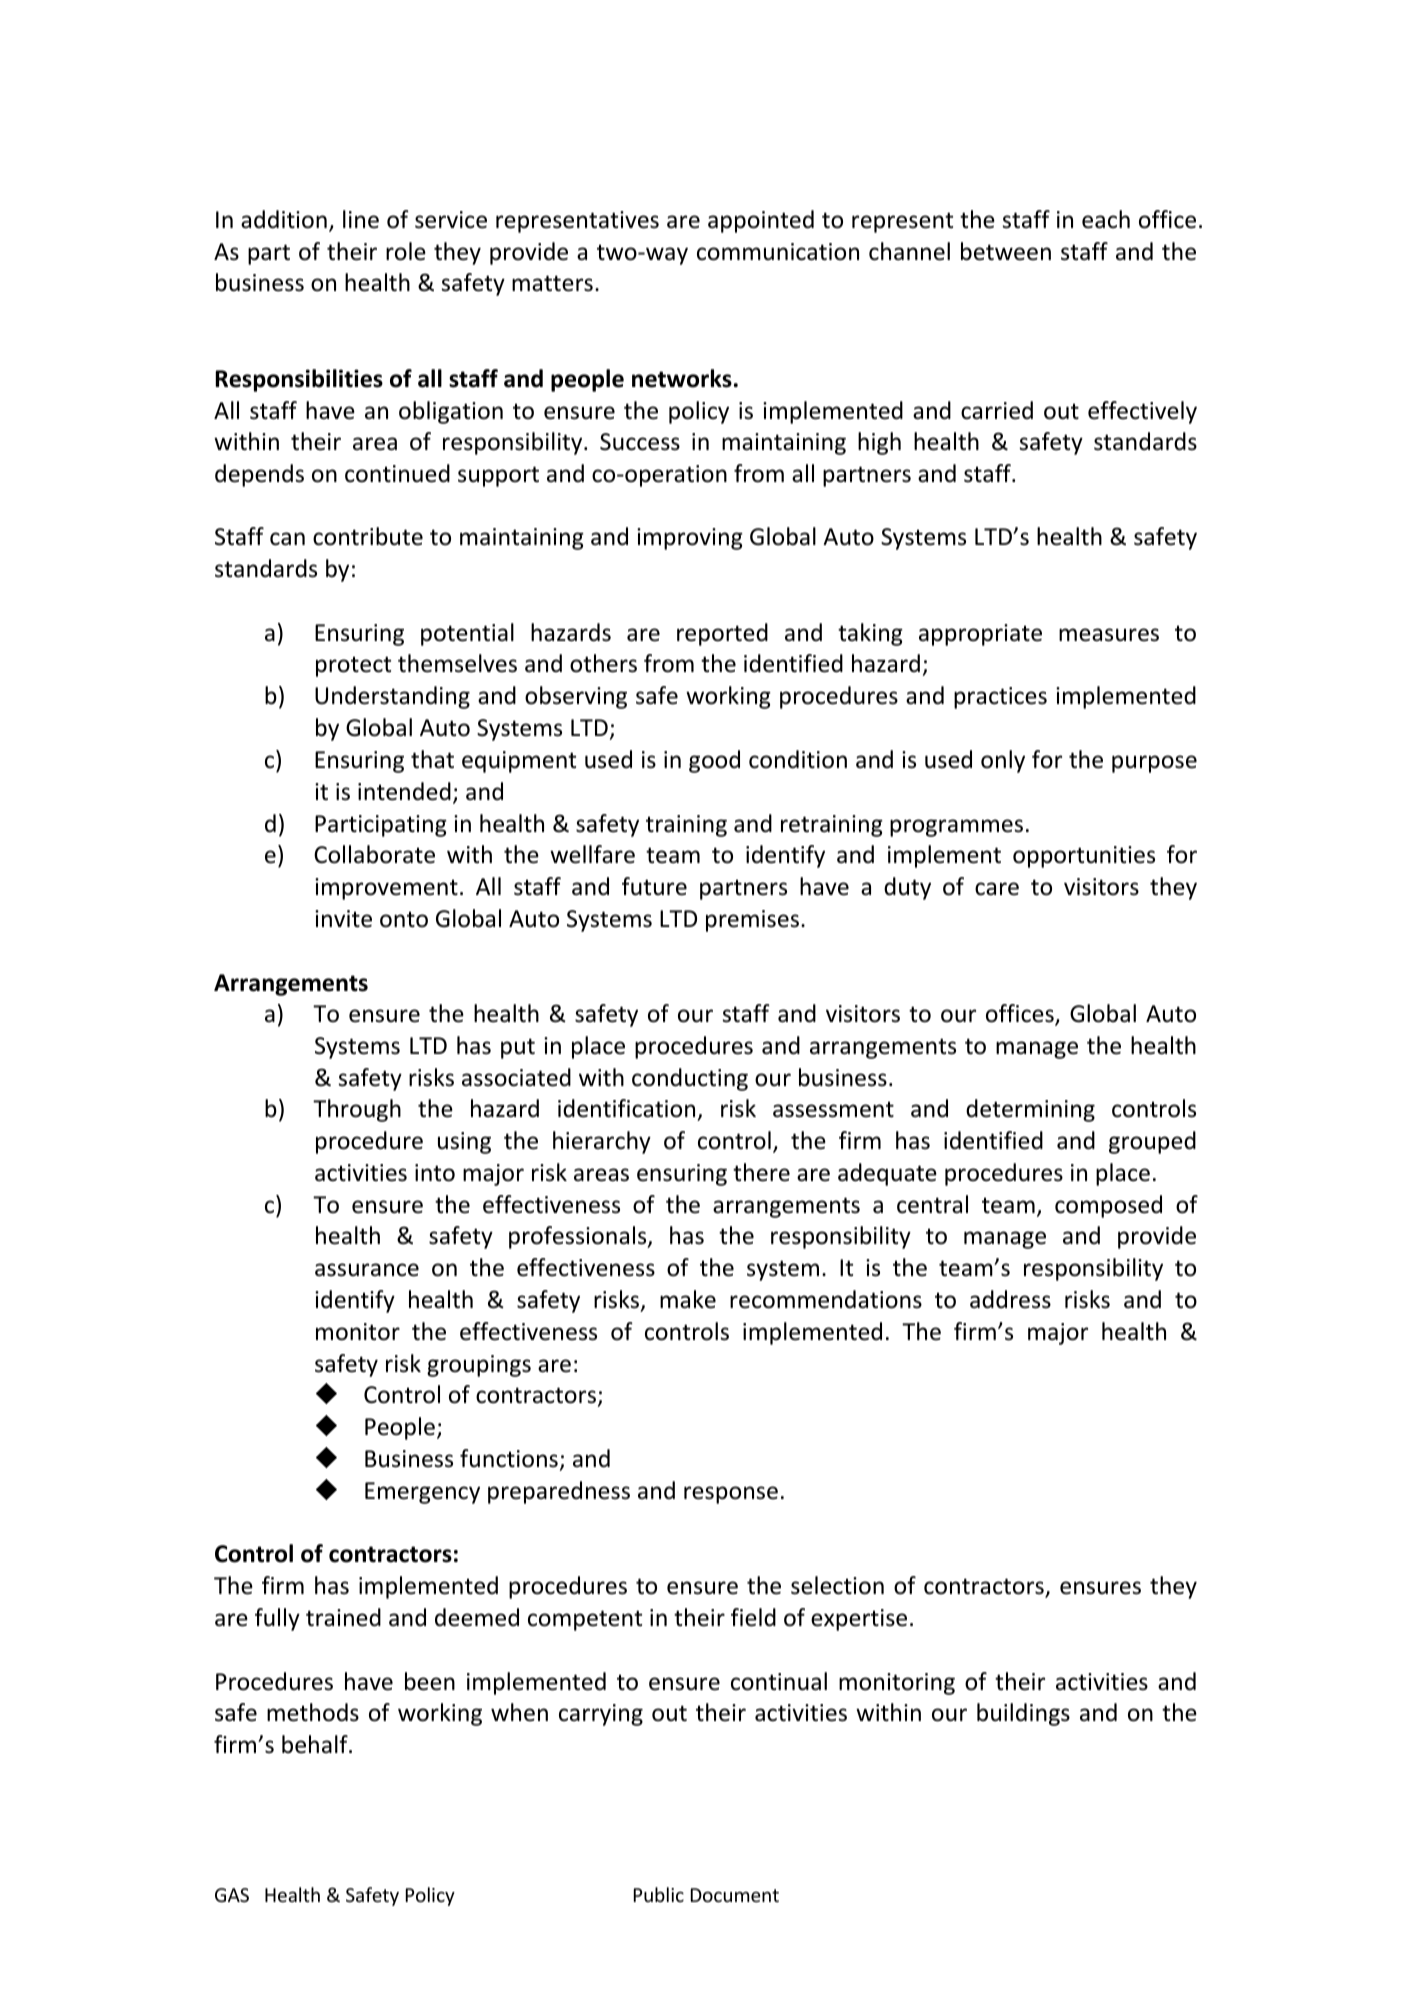  I want to click on buildings, so click(1023, 1714).
